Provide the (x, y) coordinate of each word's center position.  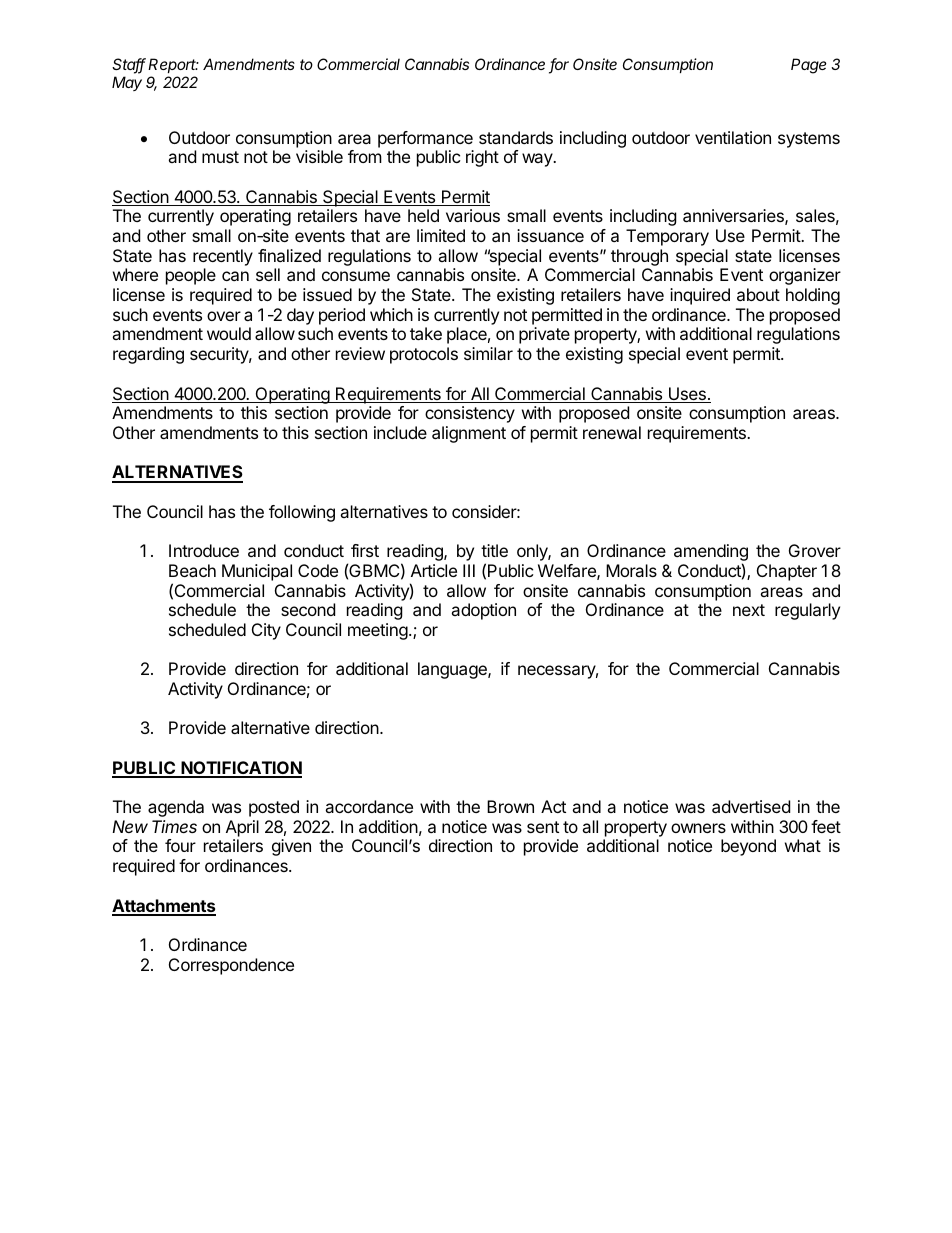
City (266, 631)
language (453, 670)
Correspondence (231, 966)
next (749, 610)
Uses (687, 395)
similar (488, 353)
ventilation (733, 137)
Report (173, 65)
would (229, 333)
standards (516, 137)
